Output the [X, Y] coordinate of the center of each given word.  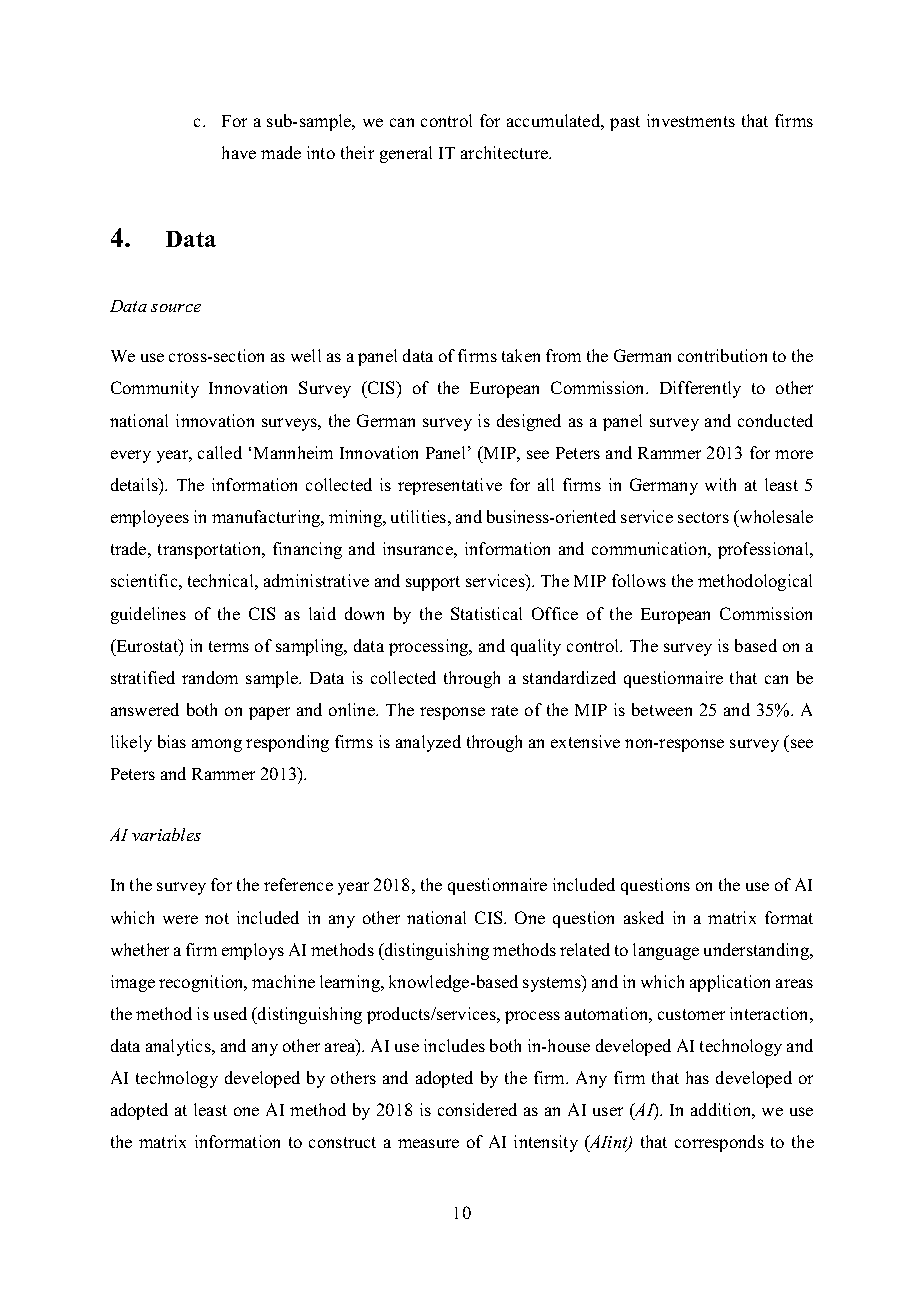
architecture [506, 152]
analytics [179, 1047]
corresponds [719, 1143]
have [239, 152]
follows [639, 580]
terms [229, 646]
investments [691, 120]
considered [477, 1109]
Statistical [486, 613]
